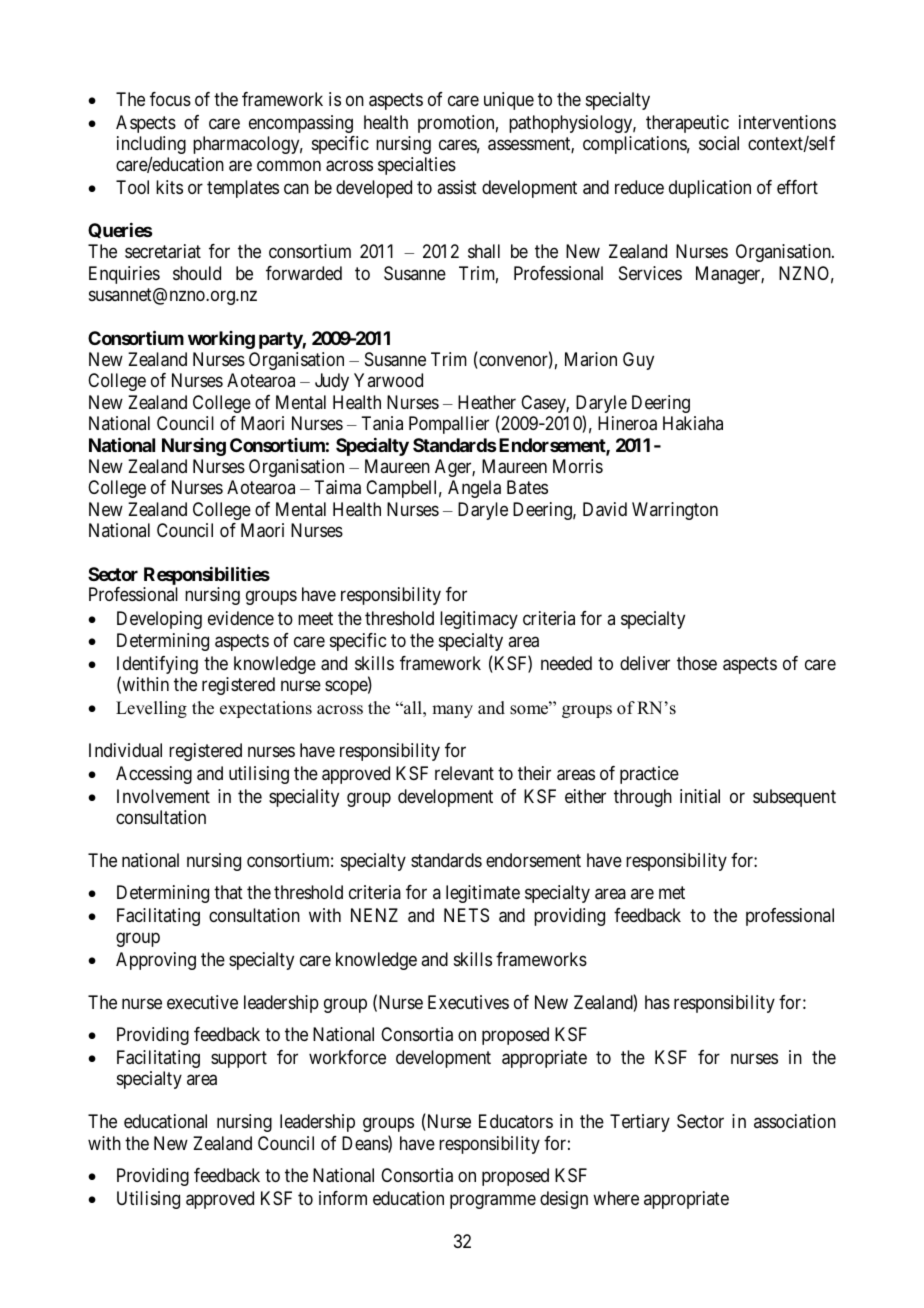  I want to click on social, so click(719, 143).
